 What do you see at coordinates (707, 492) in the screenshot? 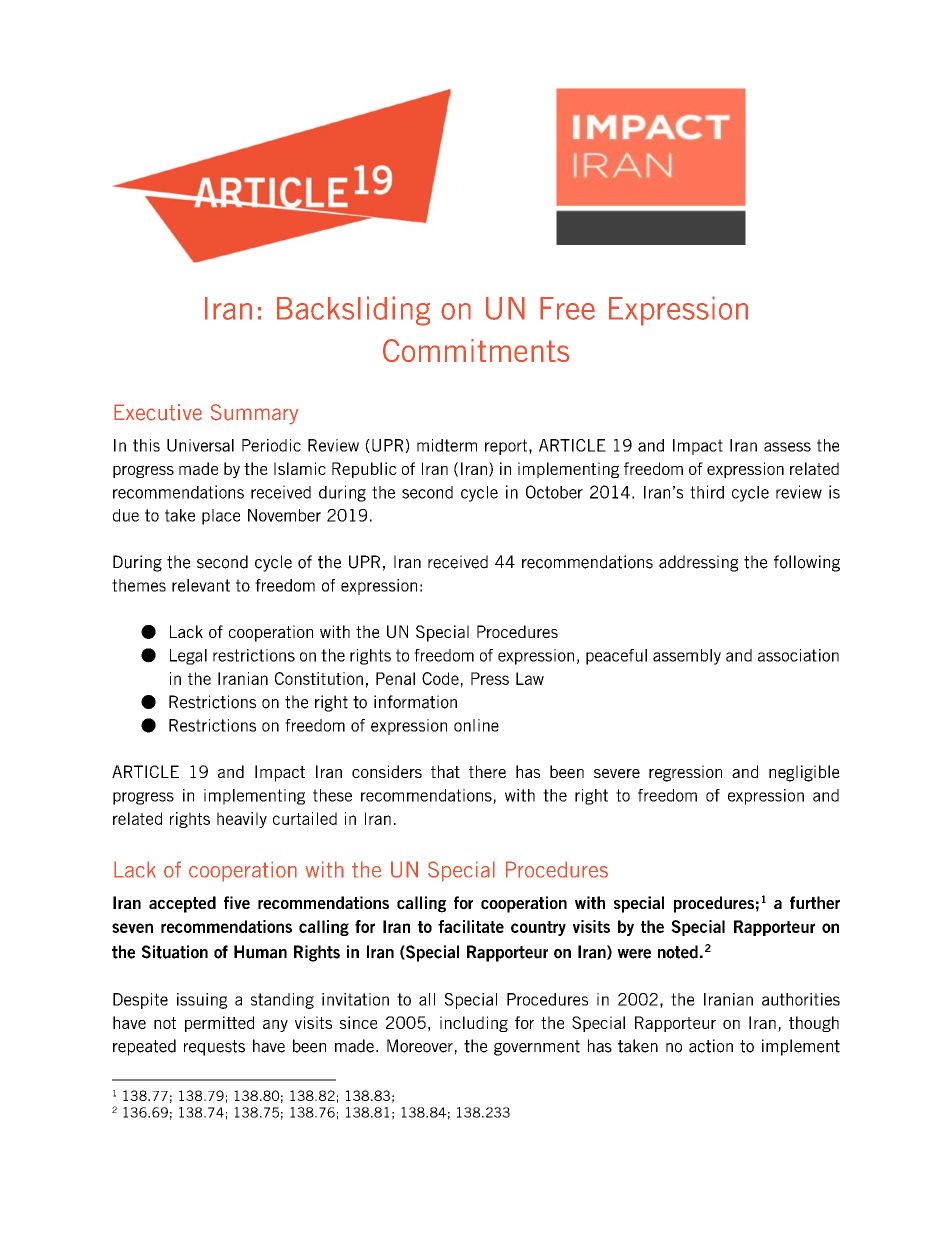
I see `third` at bounding box center [707, 492].
